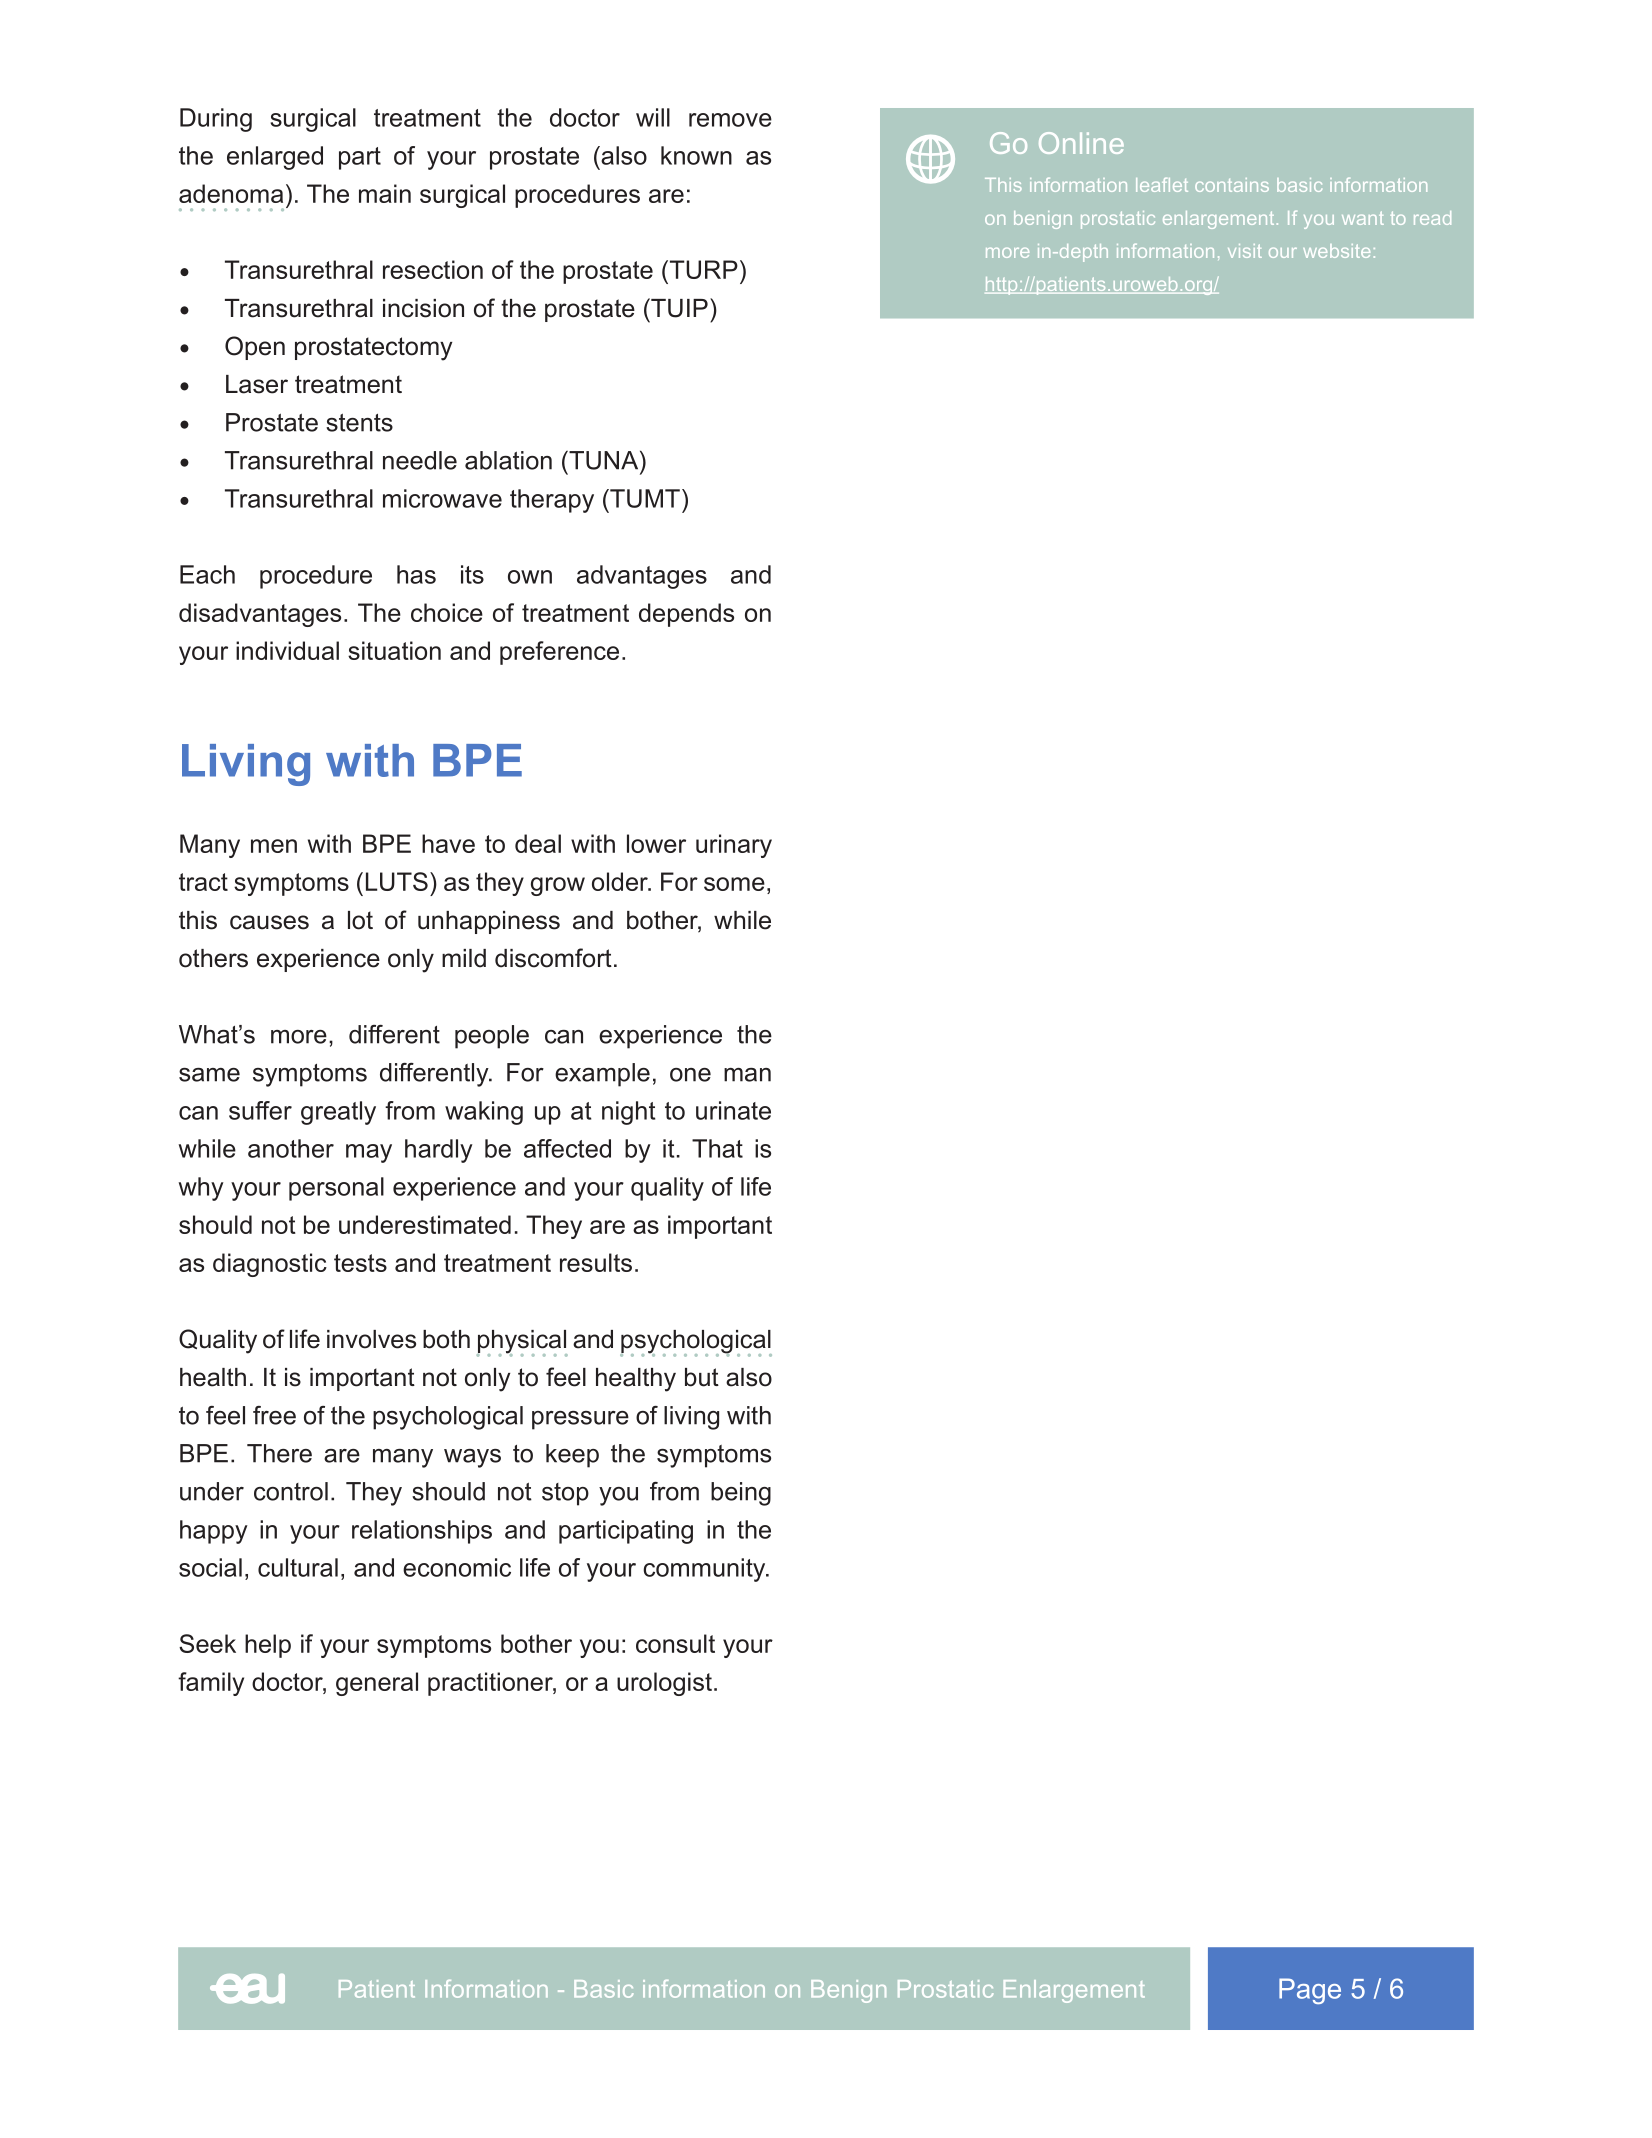  I want to click on have, so click(448, 843).
